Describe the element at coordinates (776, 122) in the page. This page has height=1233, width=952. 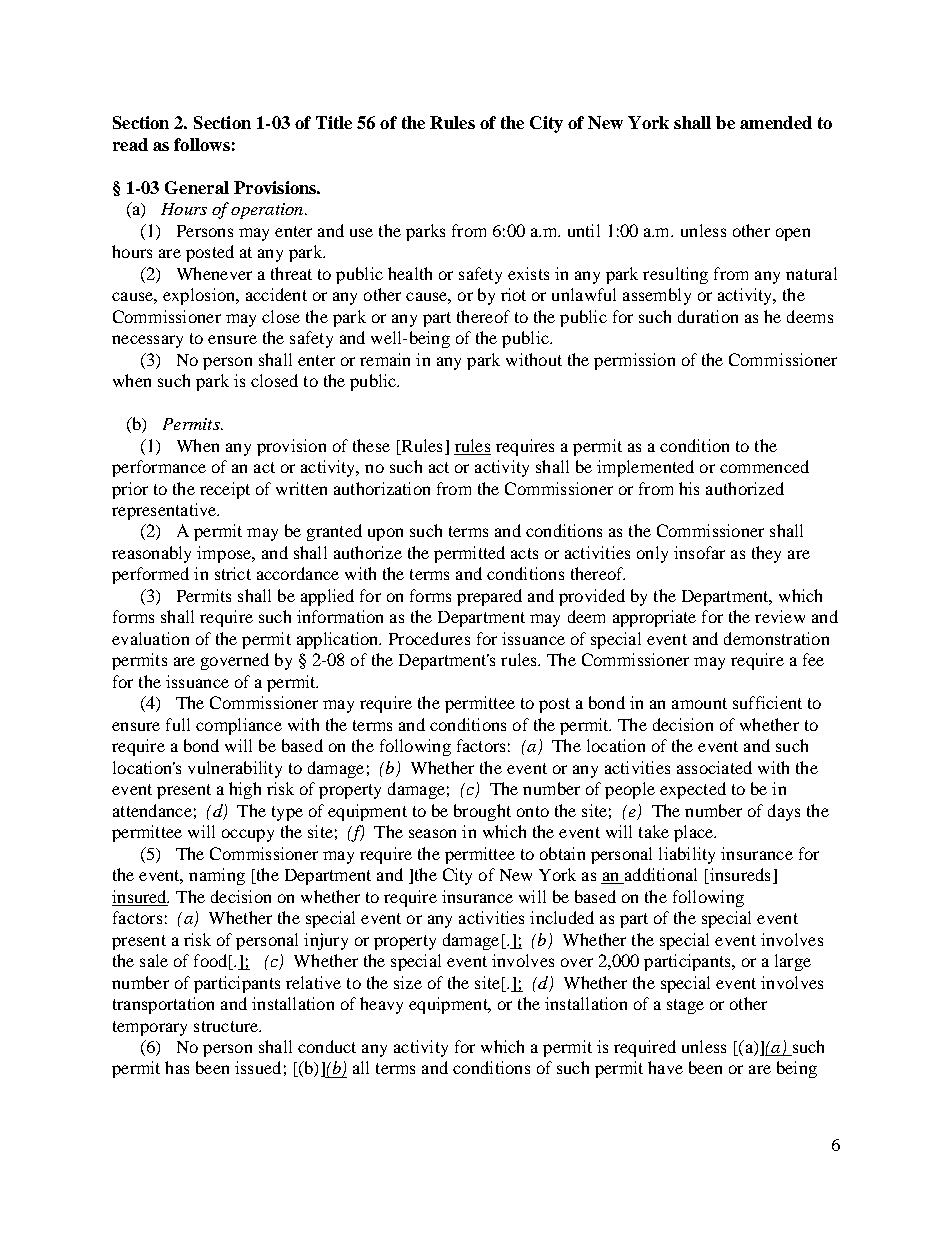
I see `amended` at that location.
